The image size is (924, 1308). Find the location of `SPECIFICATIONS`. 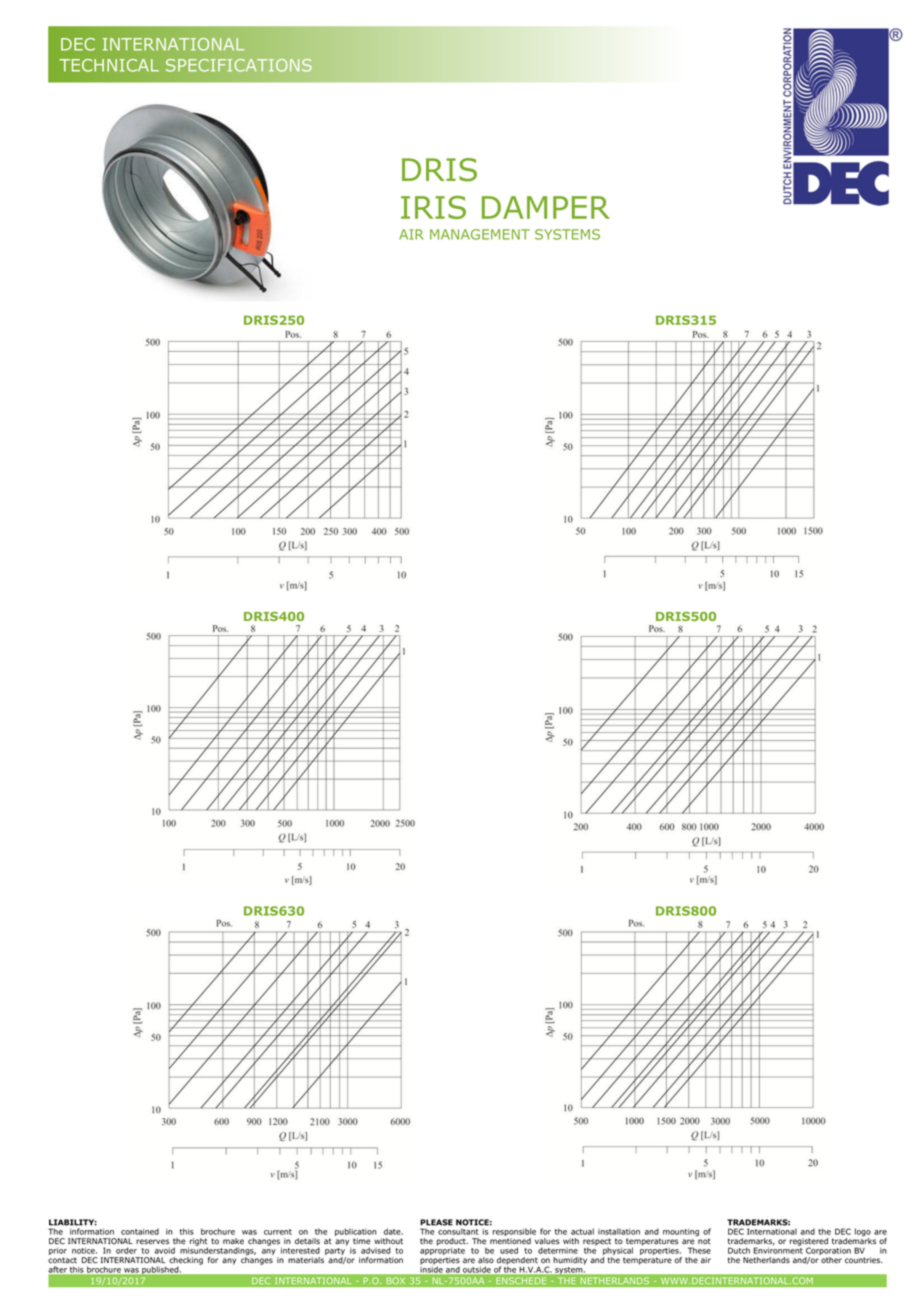

SPECIFICATIONS is located at coordinates (239, 65).
